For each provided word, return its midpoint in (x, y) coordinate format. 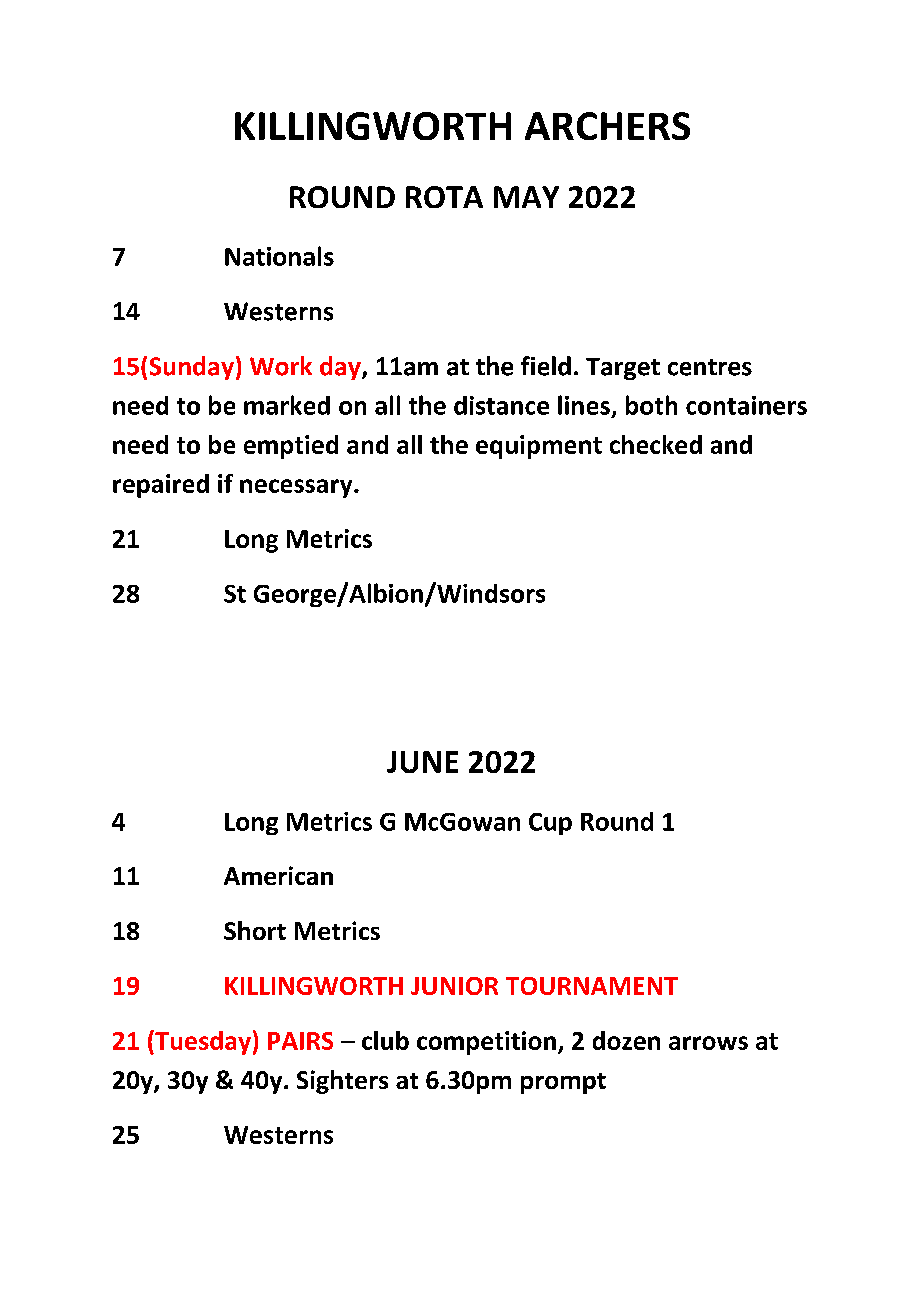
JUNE (422, 762)
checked (656, 444)
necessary (297, 488)
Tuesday (202, 1042)
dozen (626, 1040)
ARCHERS (607, 126)
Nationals (279, 256)
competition (486, 1043)
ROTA (444, 197)
